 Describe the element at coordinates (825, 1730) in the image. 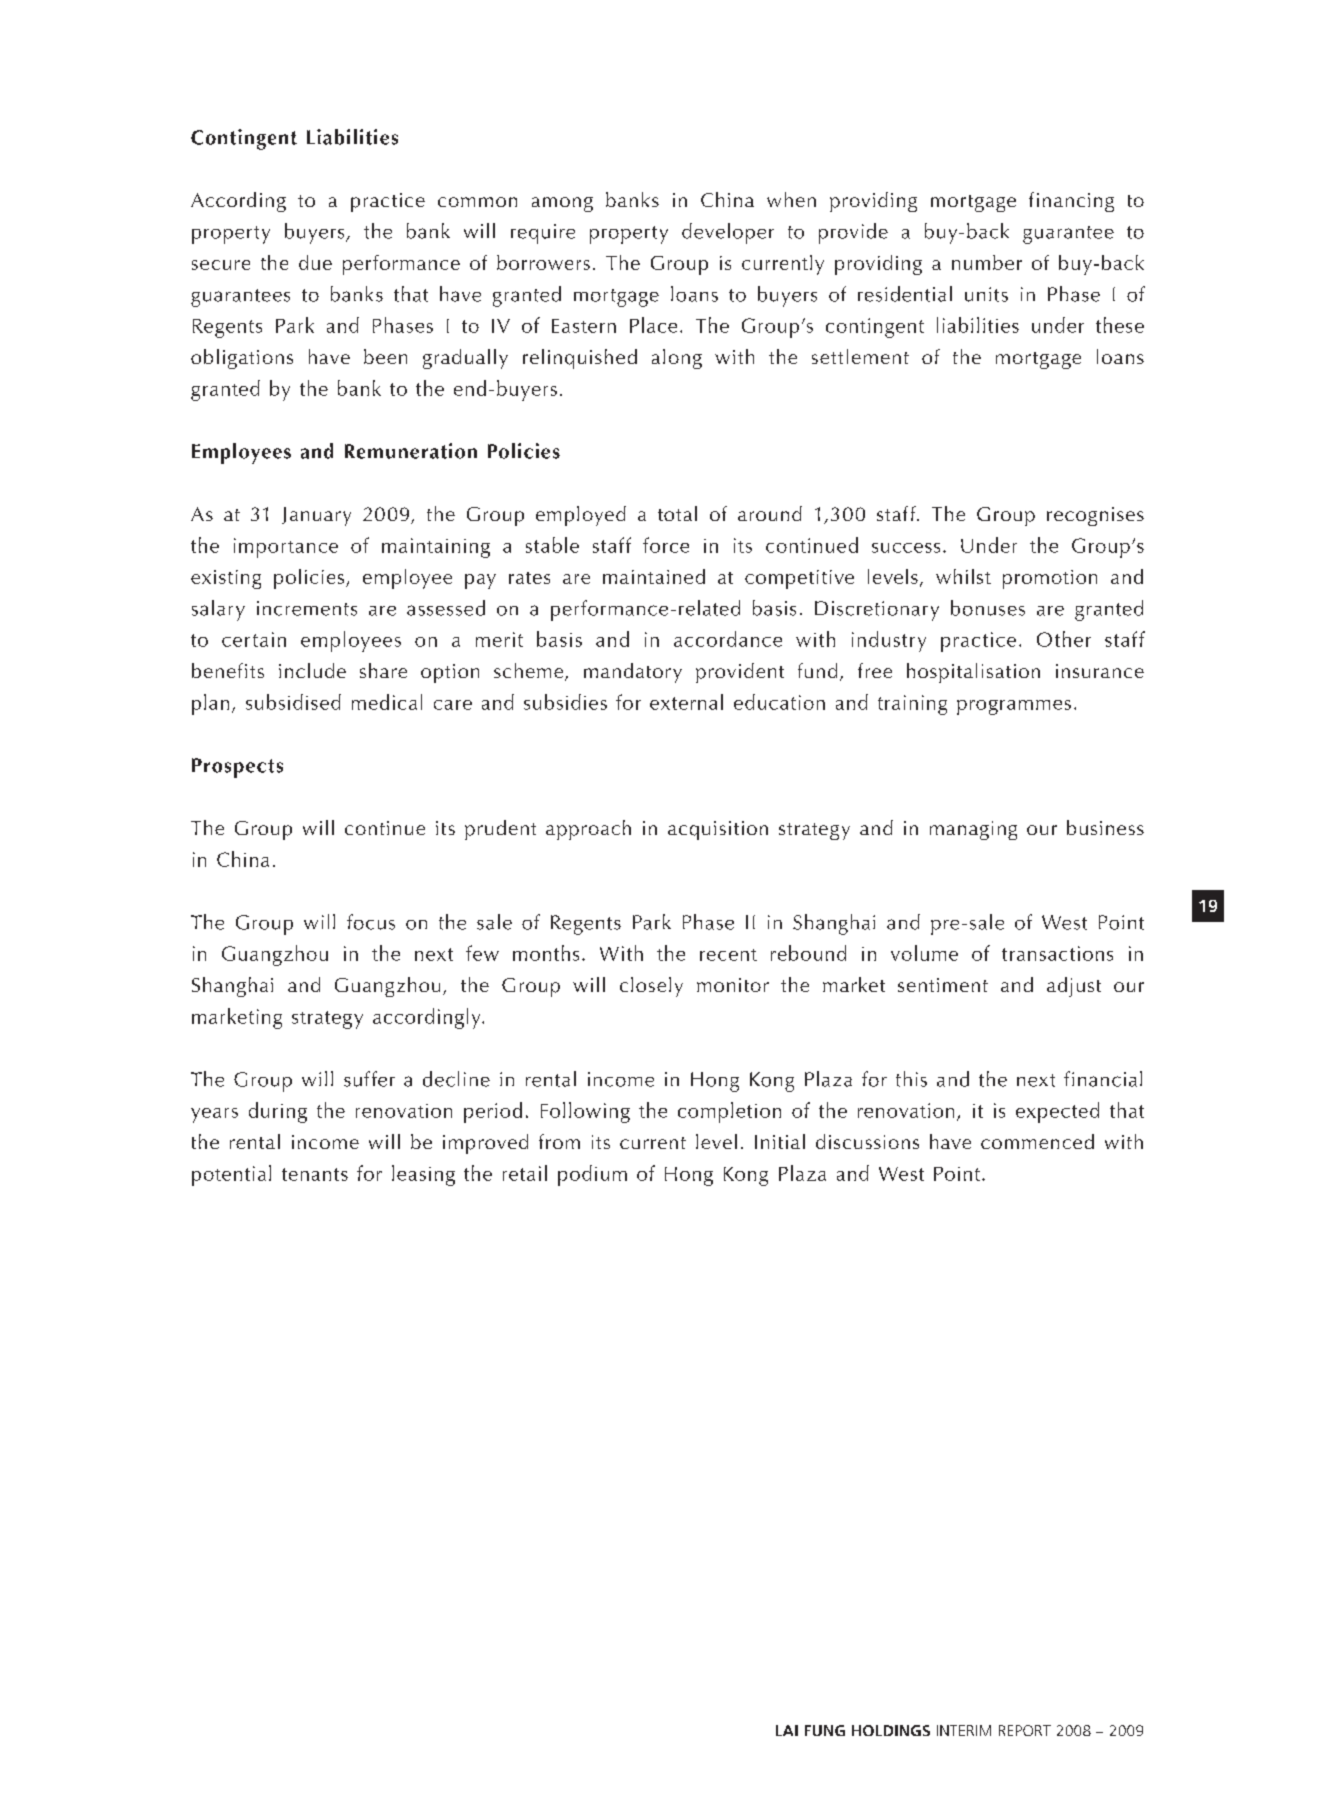

I see `FUNG` at that location.
